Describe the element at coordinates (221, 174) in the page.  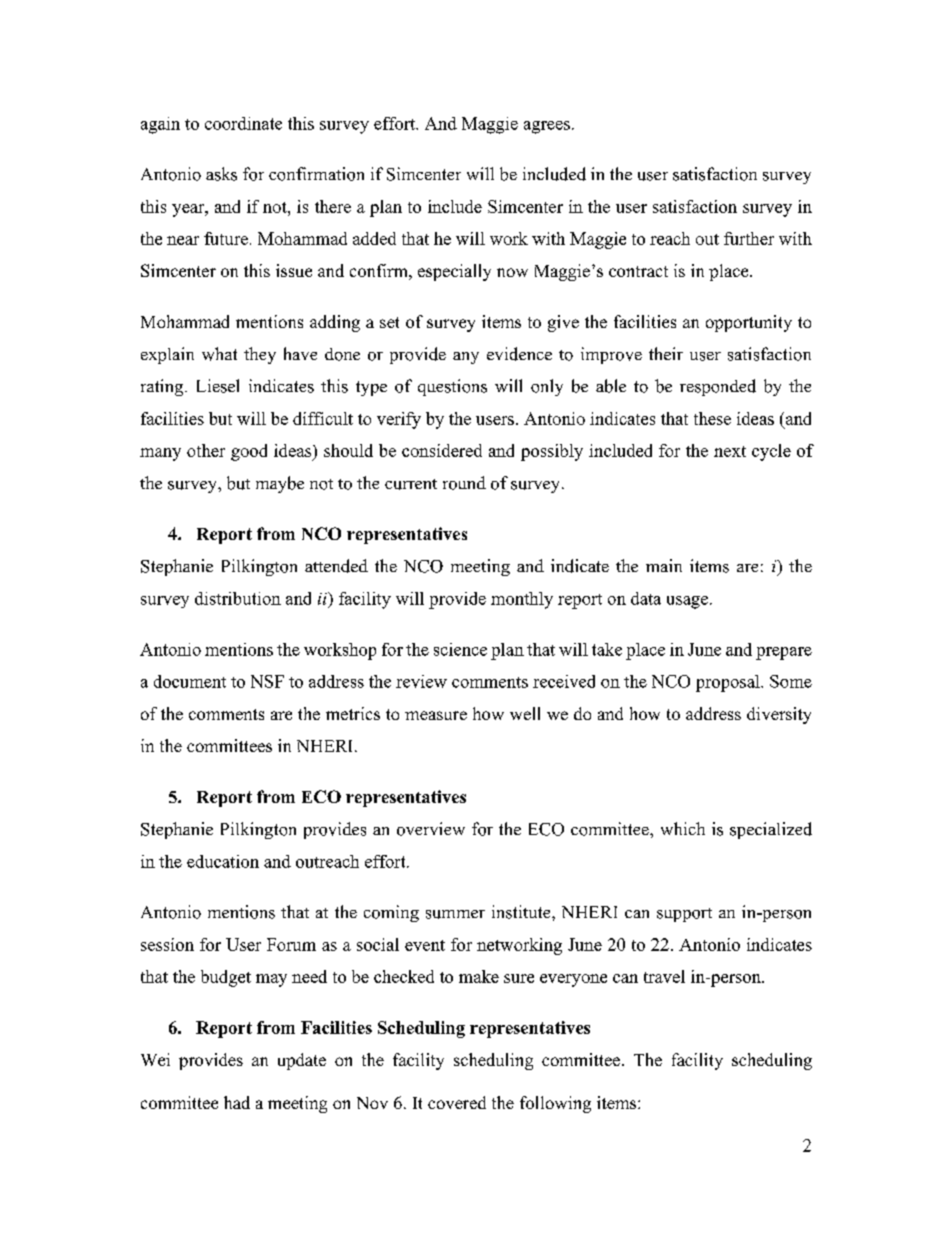
I see `asks` at that location.
